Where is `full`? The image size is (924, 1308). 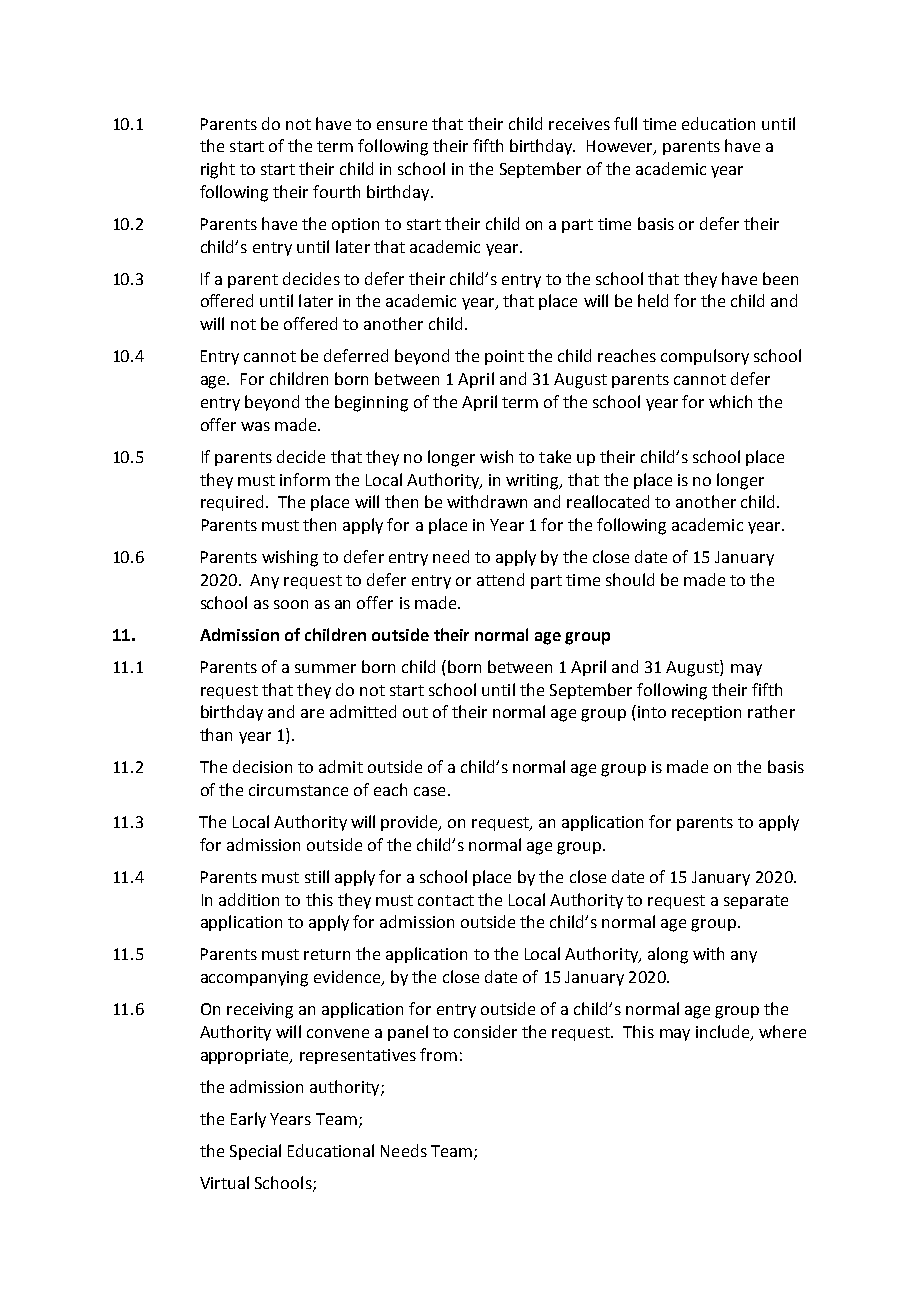
full is located at coordinates (625, 123).
